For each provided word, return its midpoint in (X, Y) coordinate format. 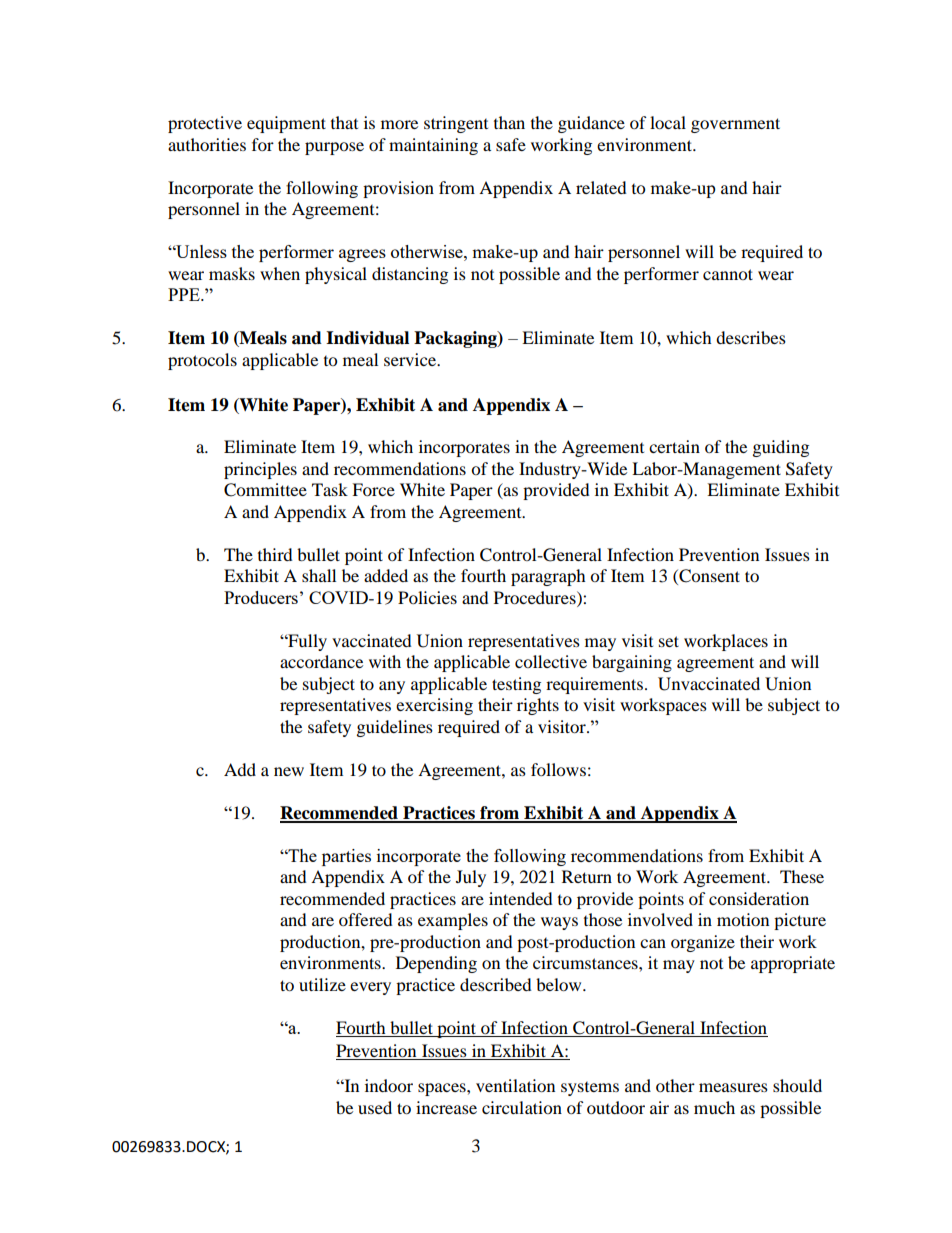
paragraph (548, 577)
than (509, 122)
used (375, 1107)
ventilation (515, 1085)
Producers (261, 597)
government (735, 125)
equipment (286, 124)
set (669, 641)
